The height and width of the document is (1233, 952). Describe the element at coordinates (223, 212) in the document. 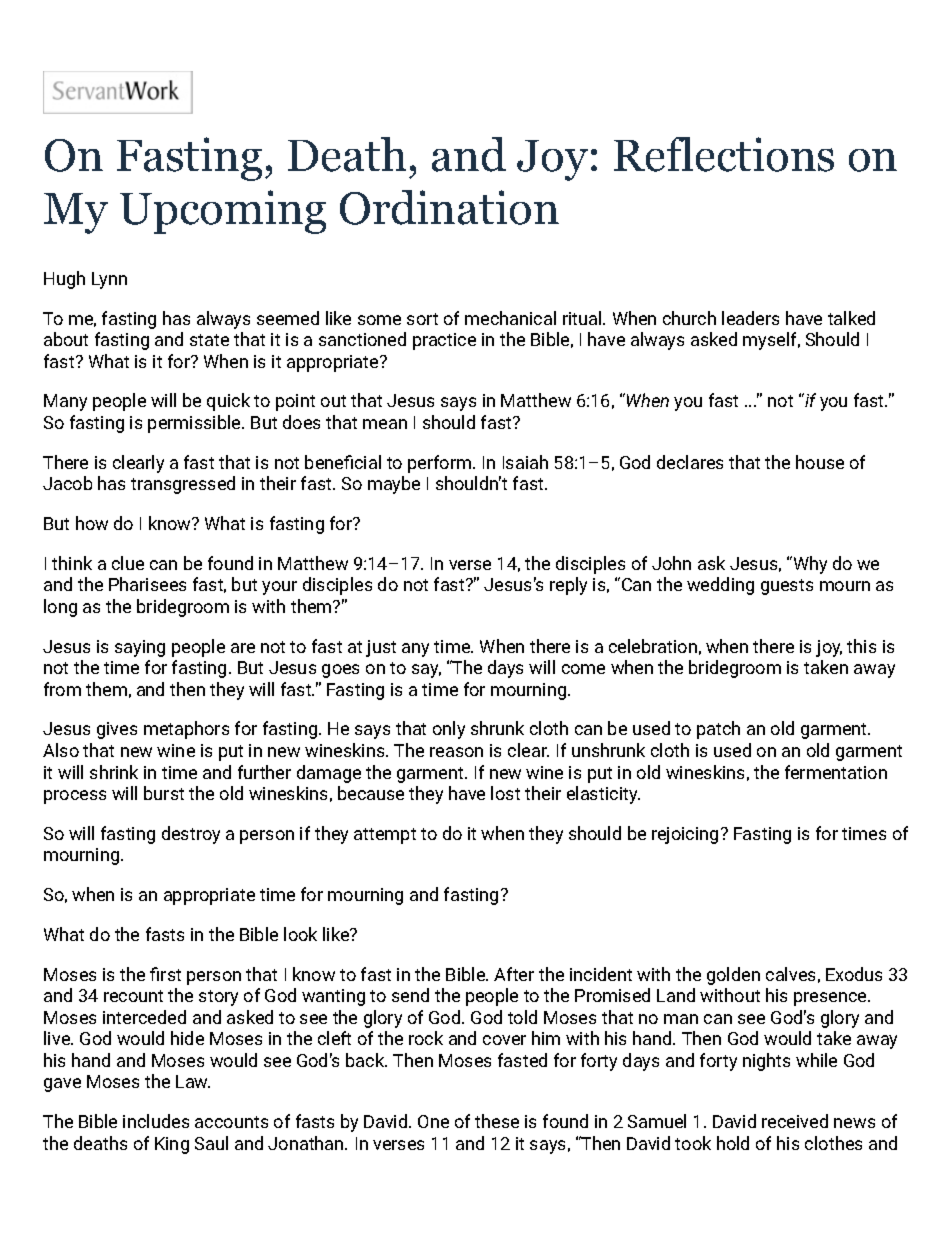

I see `Upcoming` at that location.
